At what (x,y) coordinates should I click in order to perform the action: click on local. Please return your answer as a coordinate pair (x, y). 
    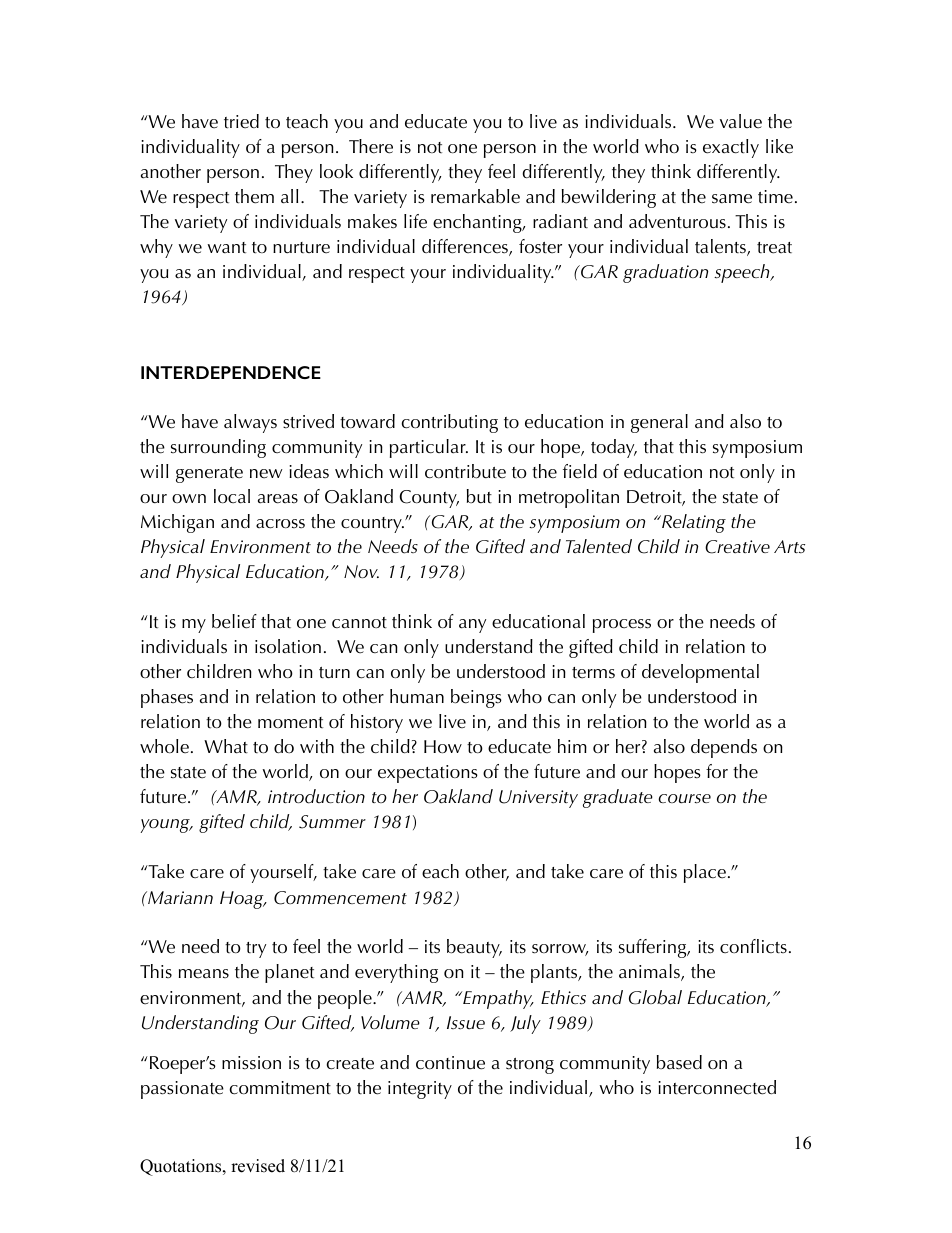
    Looking at the image, I should click on (232, 496).
